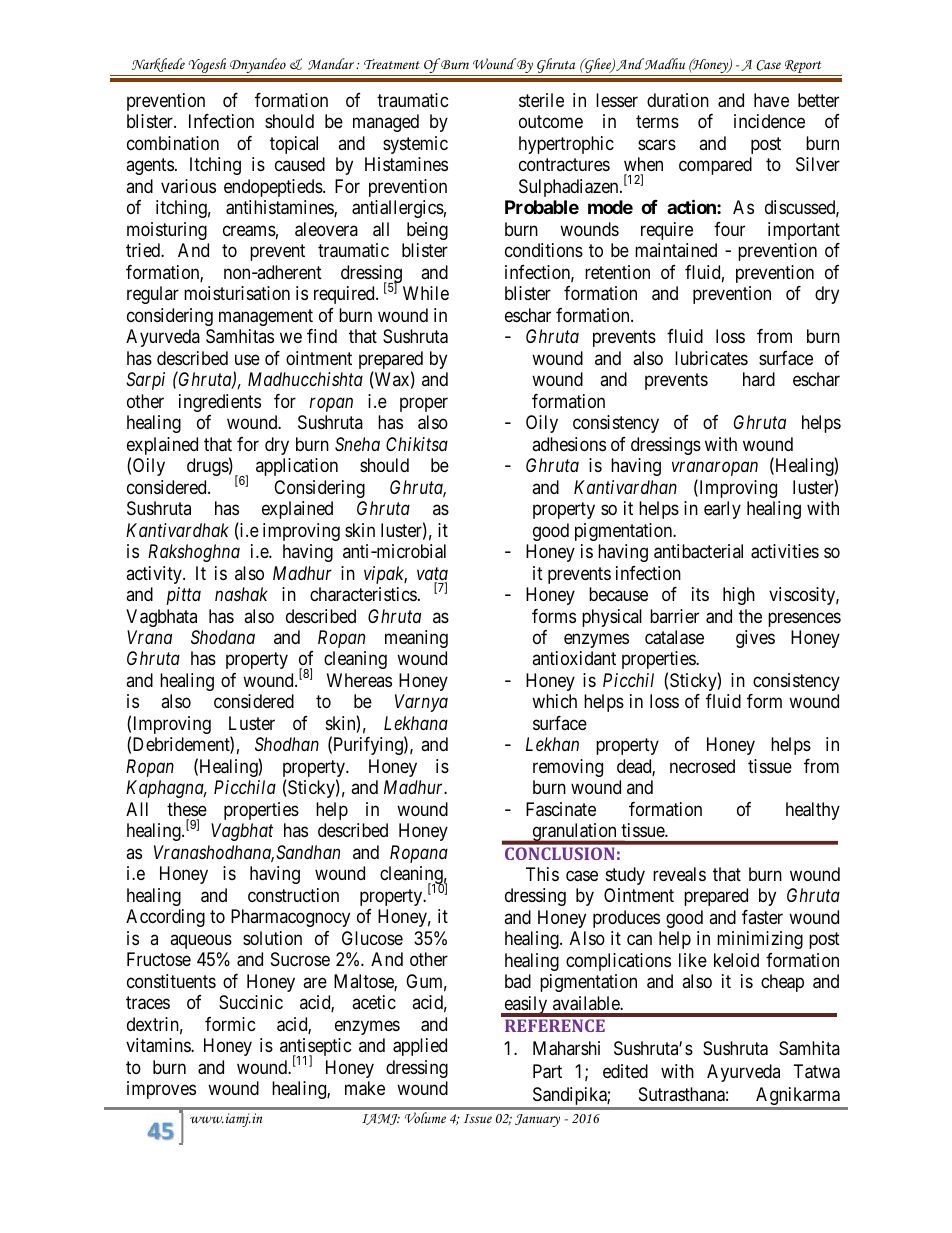  What do you see at coordinates (426, 293) in the screenshot?
I see `While` at bounding box center [426, 293].
